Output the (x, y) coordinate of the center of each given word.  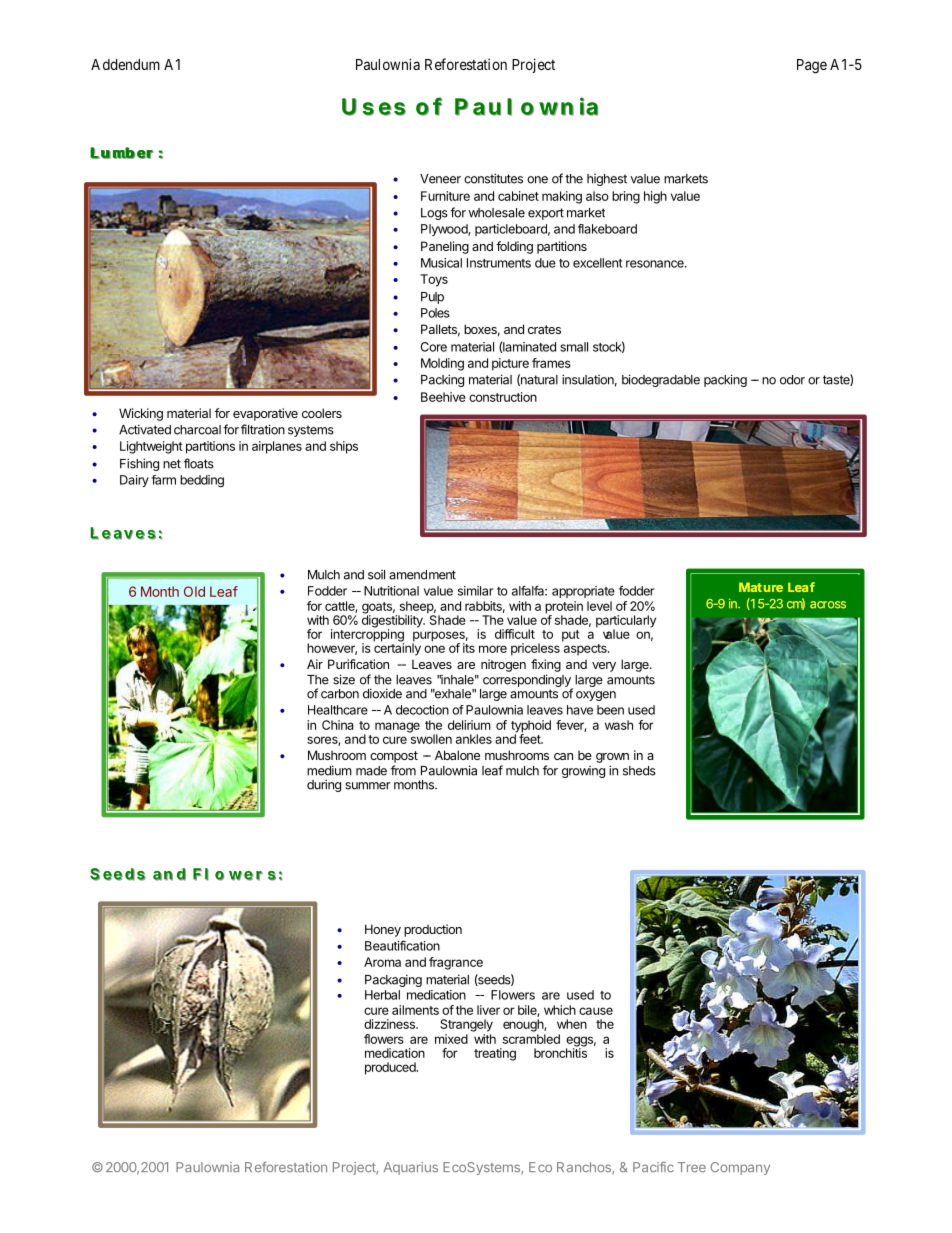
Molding (442, 364)
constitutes (493, 178)
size (344, 679)
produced (391, 1068)
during (324, 785)
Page (812, 66)
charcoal (197, 430)
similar (475, 591)
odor (792, 380)
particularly (626, 622)
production (433, 930)
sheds (639, 771)
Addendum (125, 64)
